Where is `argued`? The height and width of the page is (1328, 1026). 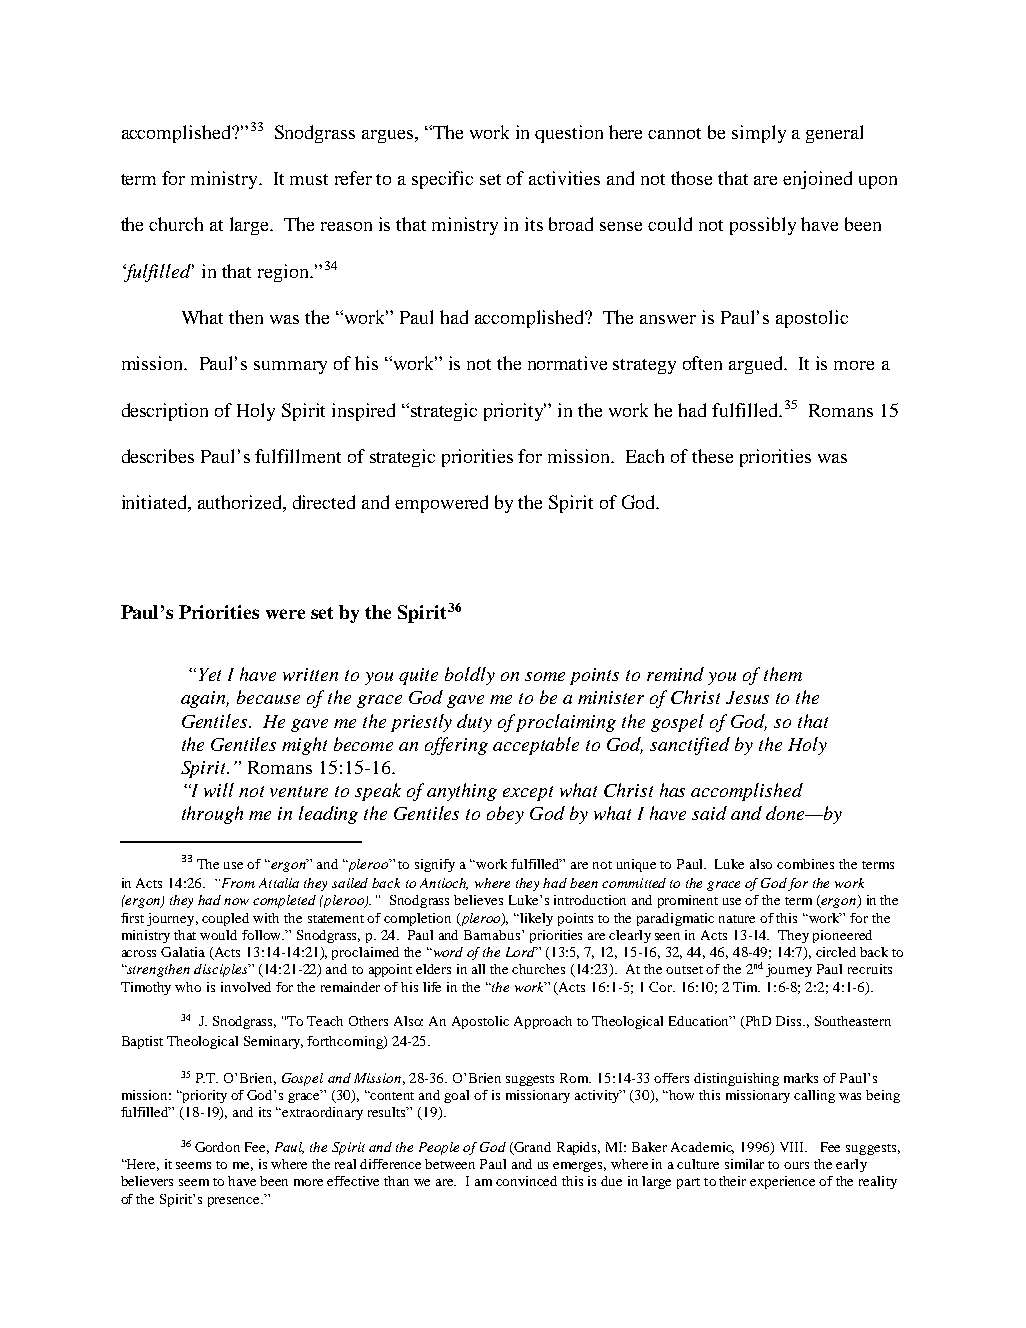 argued is located at coordinates (757, 365).
